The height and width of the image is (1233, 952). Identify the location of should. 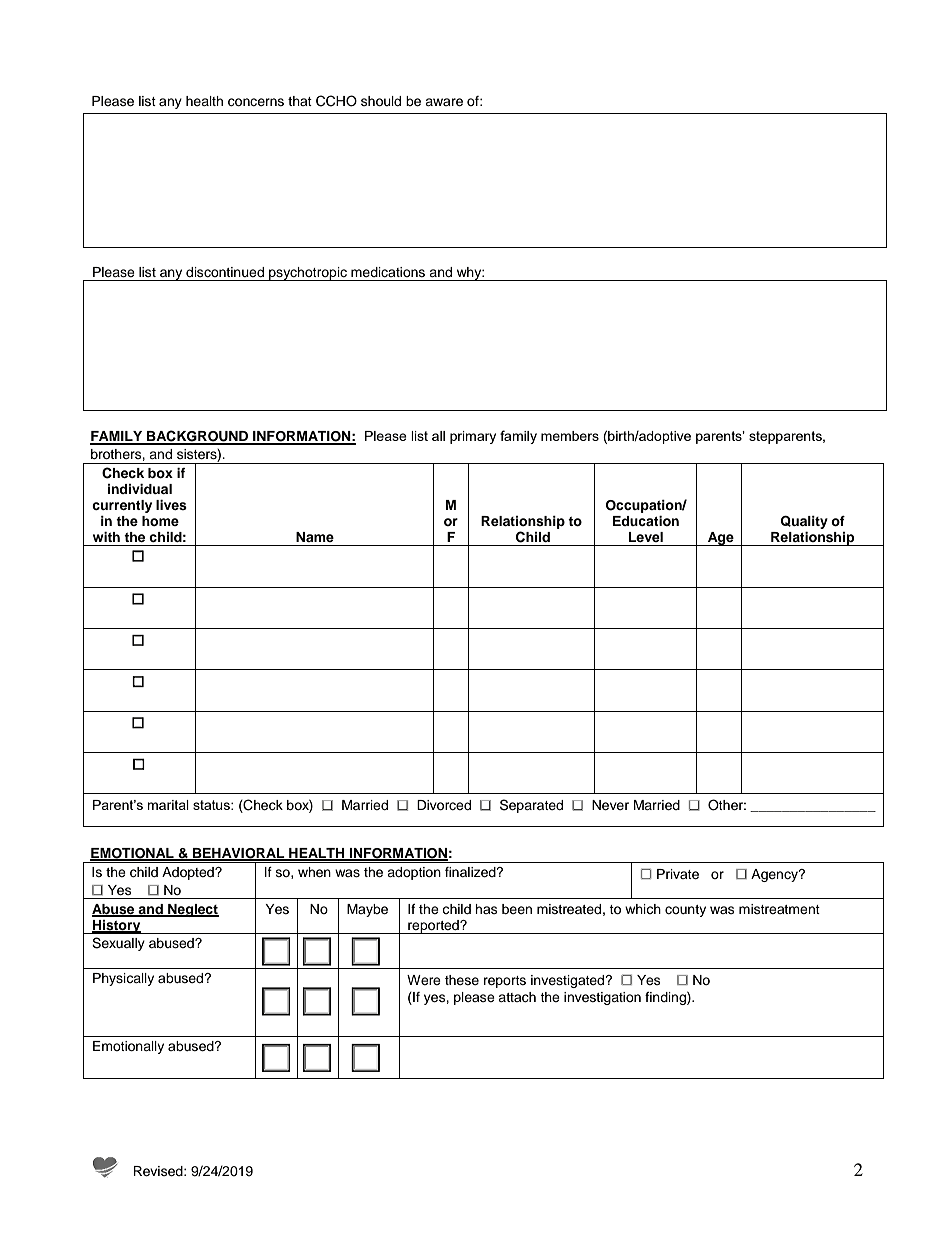
(381, 101).
